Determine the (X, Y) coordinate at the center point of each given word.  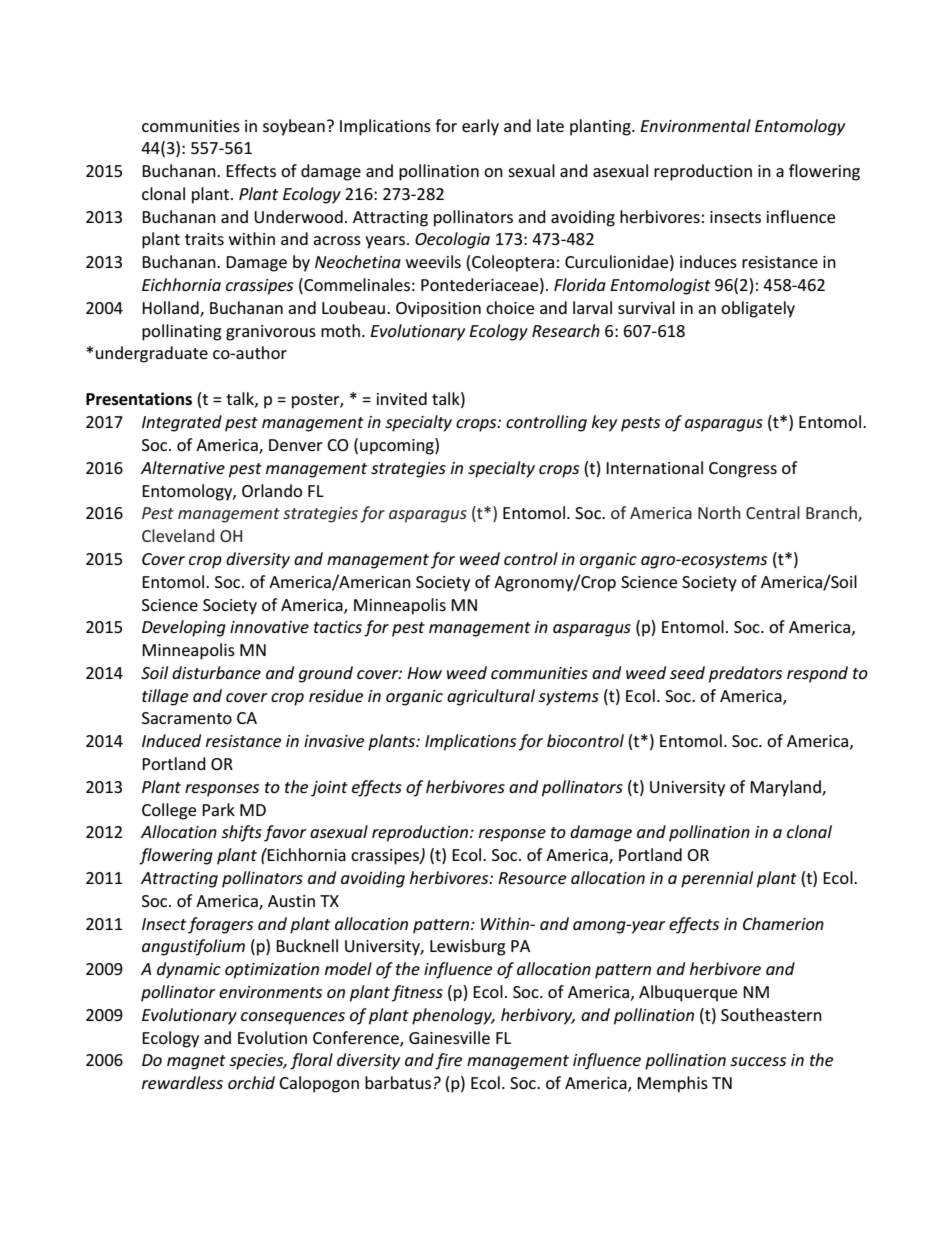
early (480, 127)
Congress (743, 470)
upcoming (398, 446)
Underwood (298, 216)
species (258, 1062)
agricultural (491, 697)
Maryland (786, 788)
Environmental (695, 125)
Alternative (183, 467)
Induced (171, 740)
